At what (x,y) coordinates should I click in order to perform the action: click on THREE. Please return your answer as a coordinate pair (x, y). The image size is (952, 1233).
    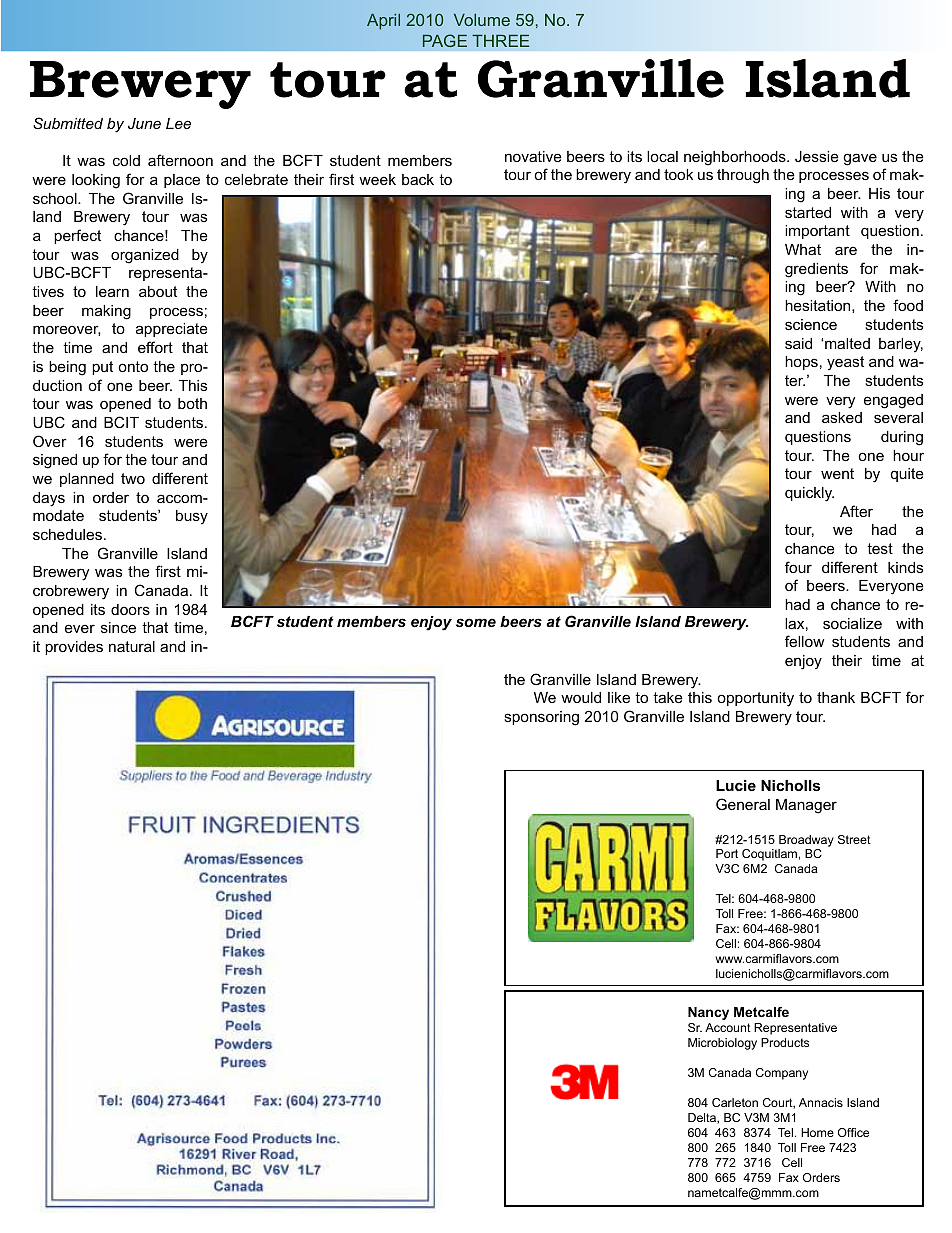
    Looking at the image, I should click on (500, 40).
